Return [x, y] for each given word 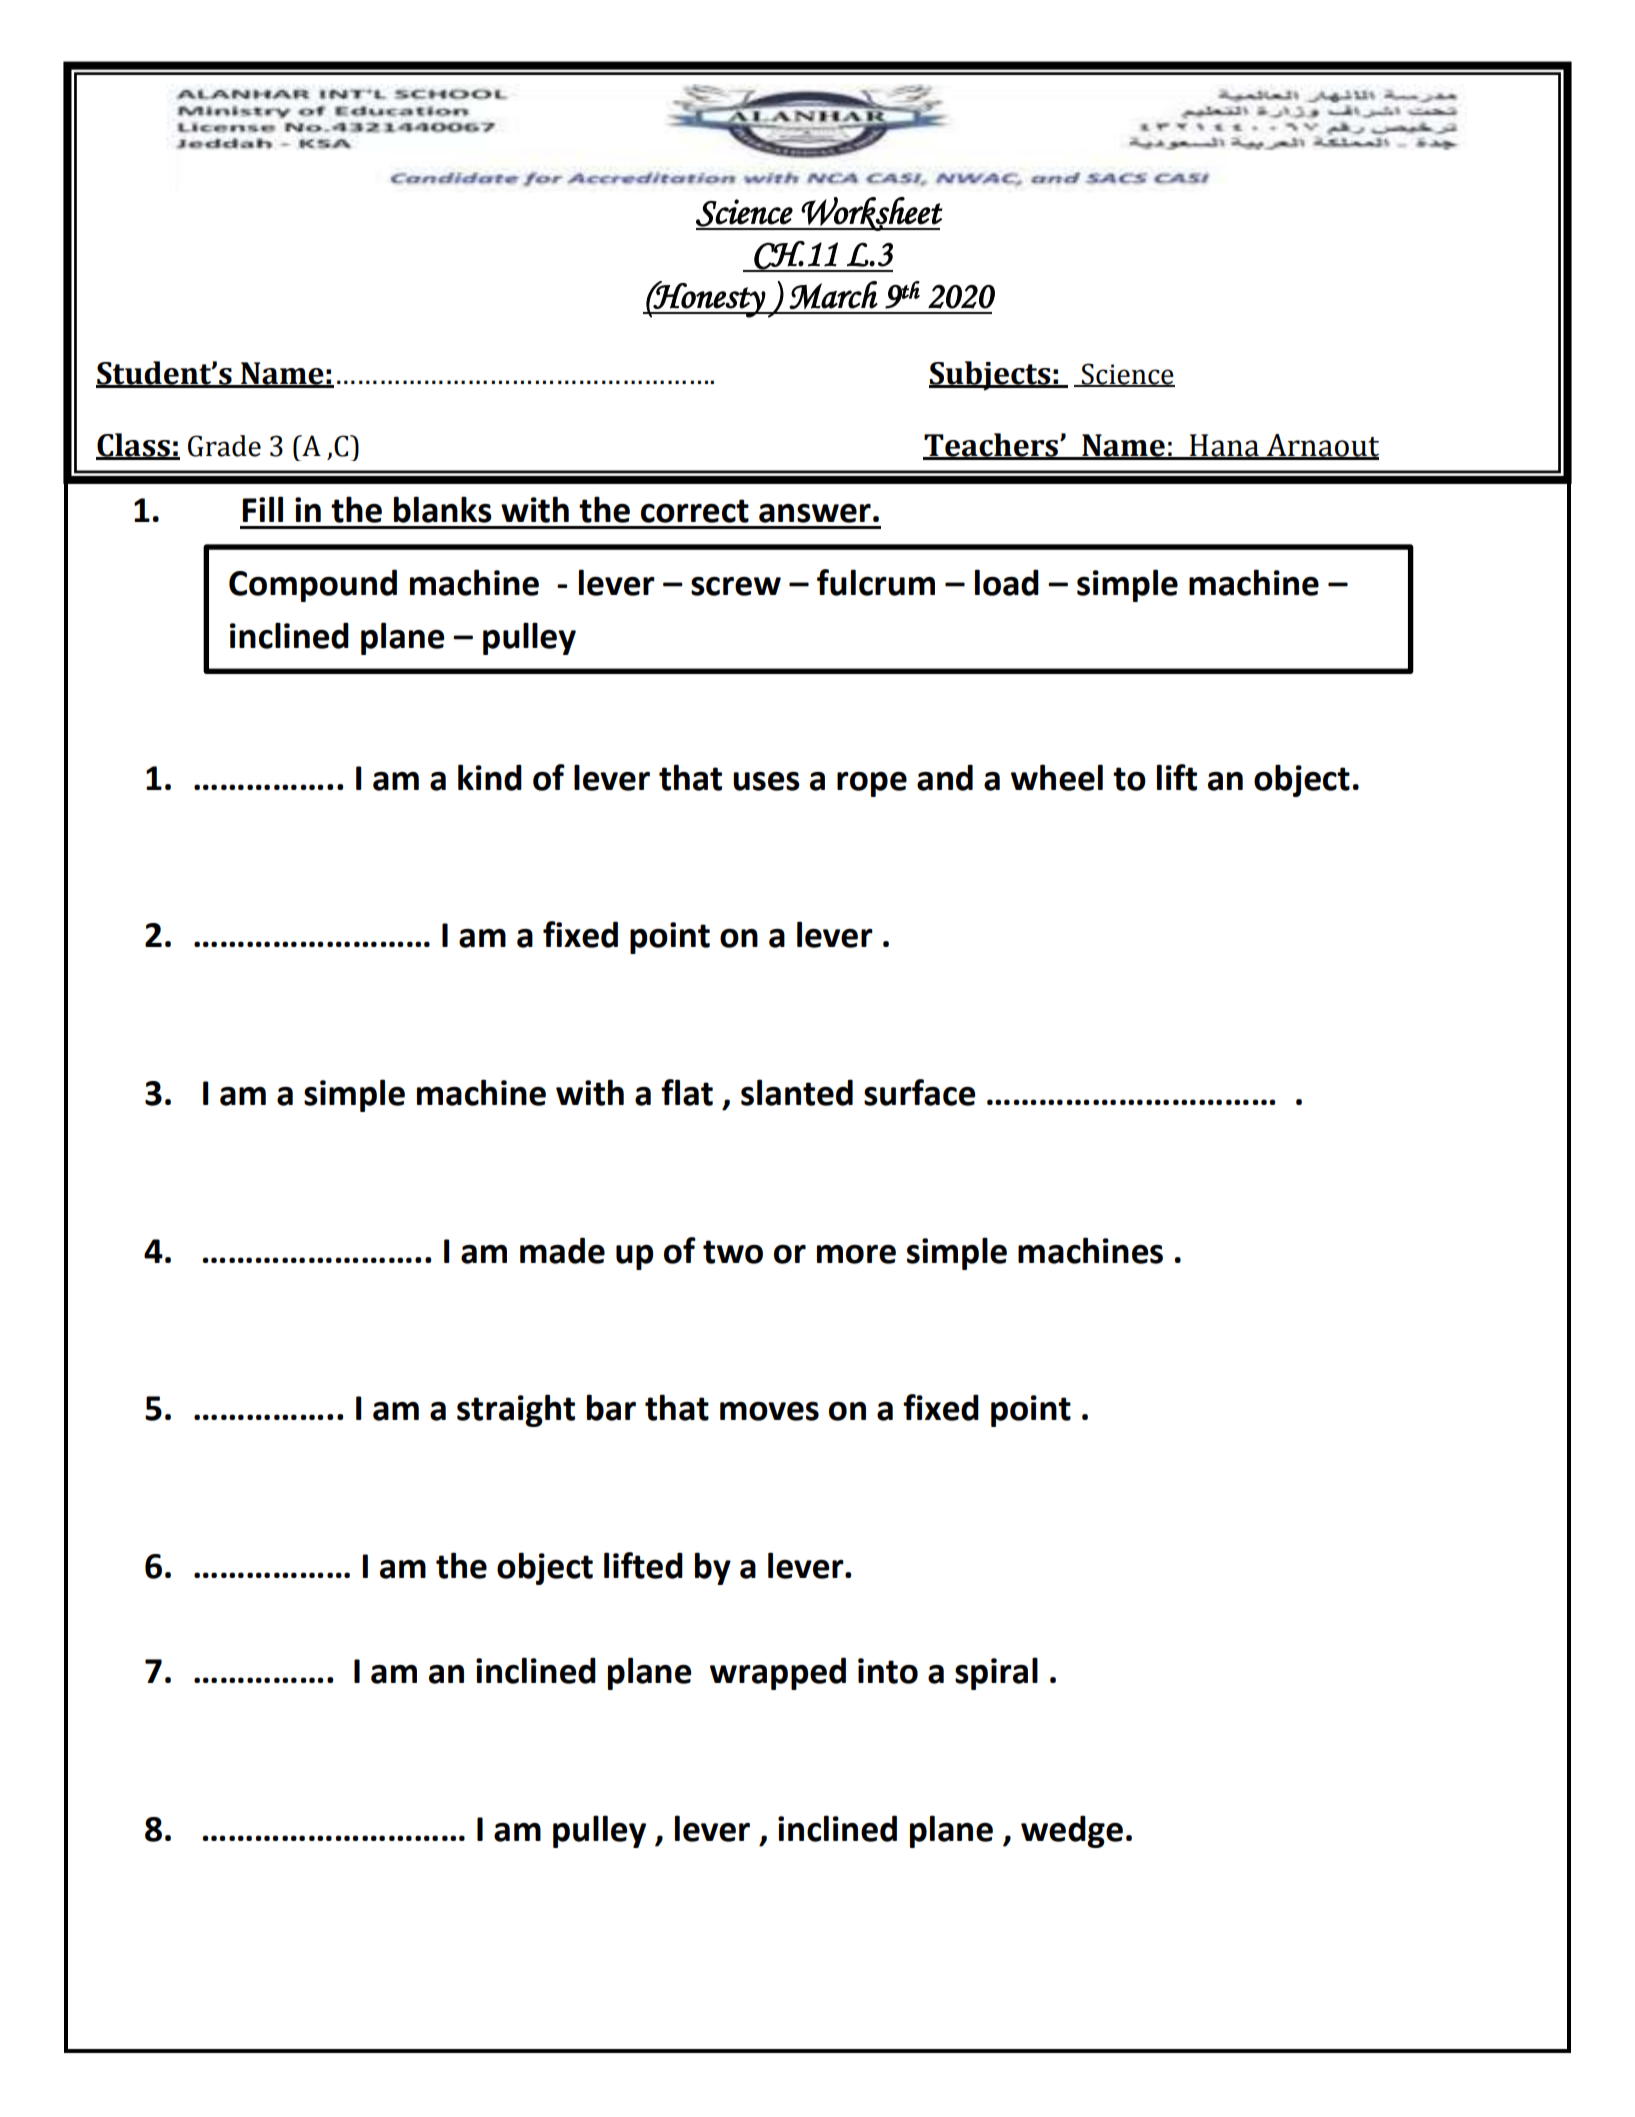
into [888, 1671]
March [833, 295]
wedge [1072, 1831]
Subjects [991, 376]
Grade [224, 446]
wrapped [778, 1673]
